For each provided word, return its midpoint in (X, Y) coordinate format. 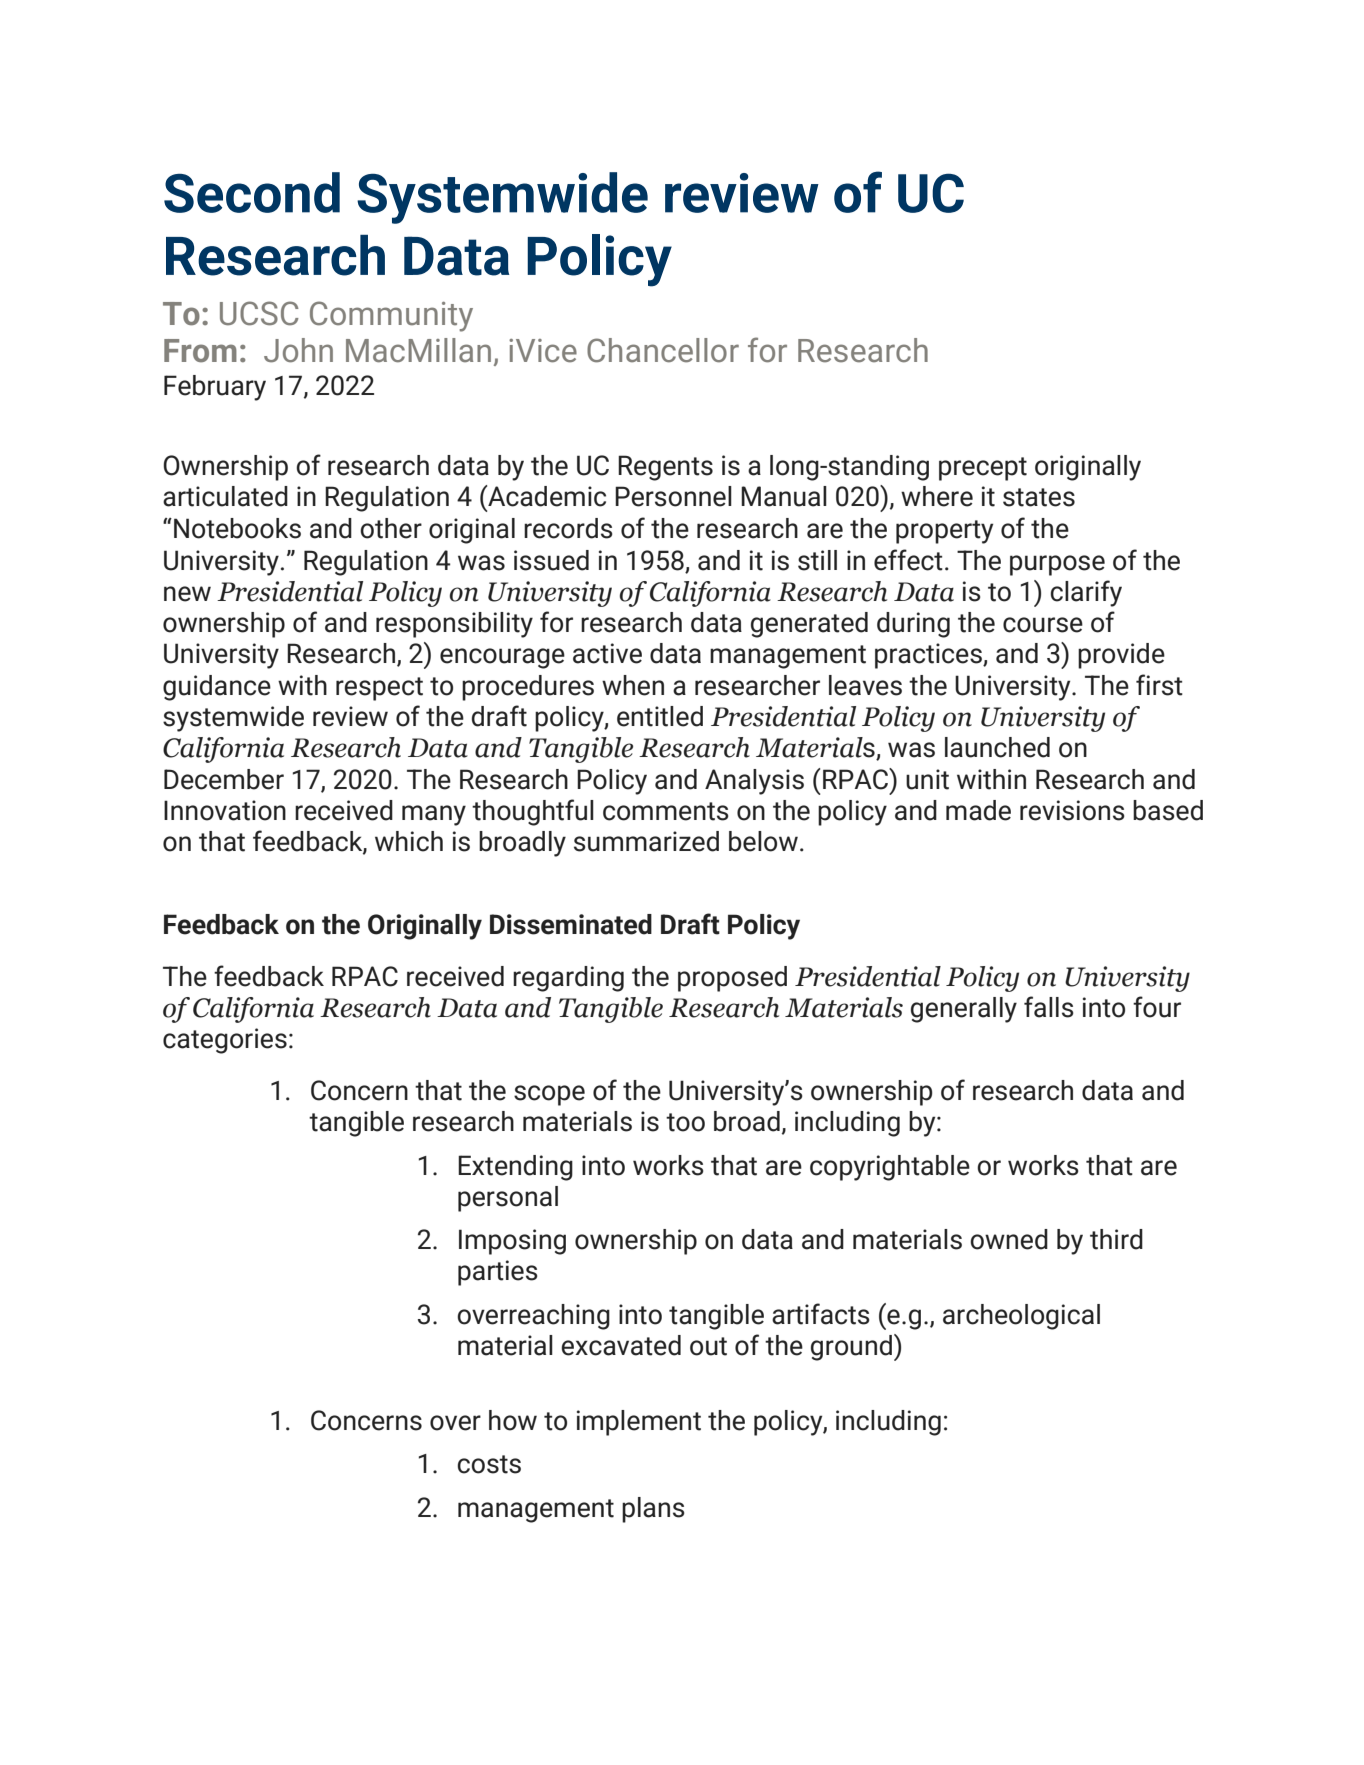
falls (1049, 1007)
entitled (660, 716)
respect (379, 689)
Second (252, 192)
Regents (665, 468)
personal (508, 1199)
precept (983, 469)
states (1039, 497)
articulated (225, 496)
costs (489, 1464)
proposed (732, 979)
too (685, 1122)
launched (997, 747)
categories (225, 1041)
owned (1009, 1239)
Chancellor (663, 350)
